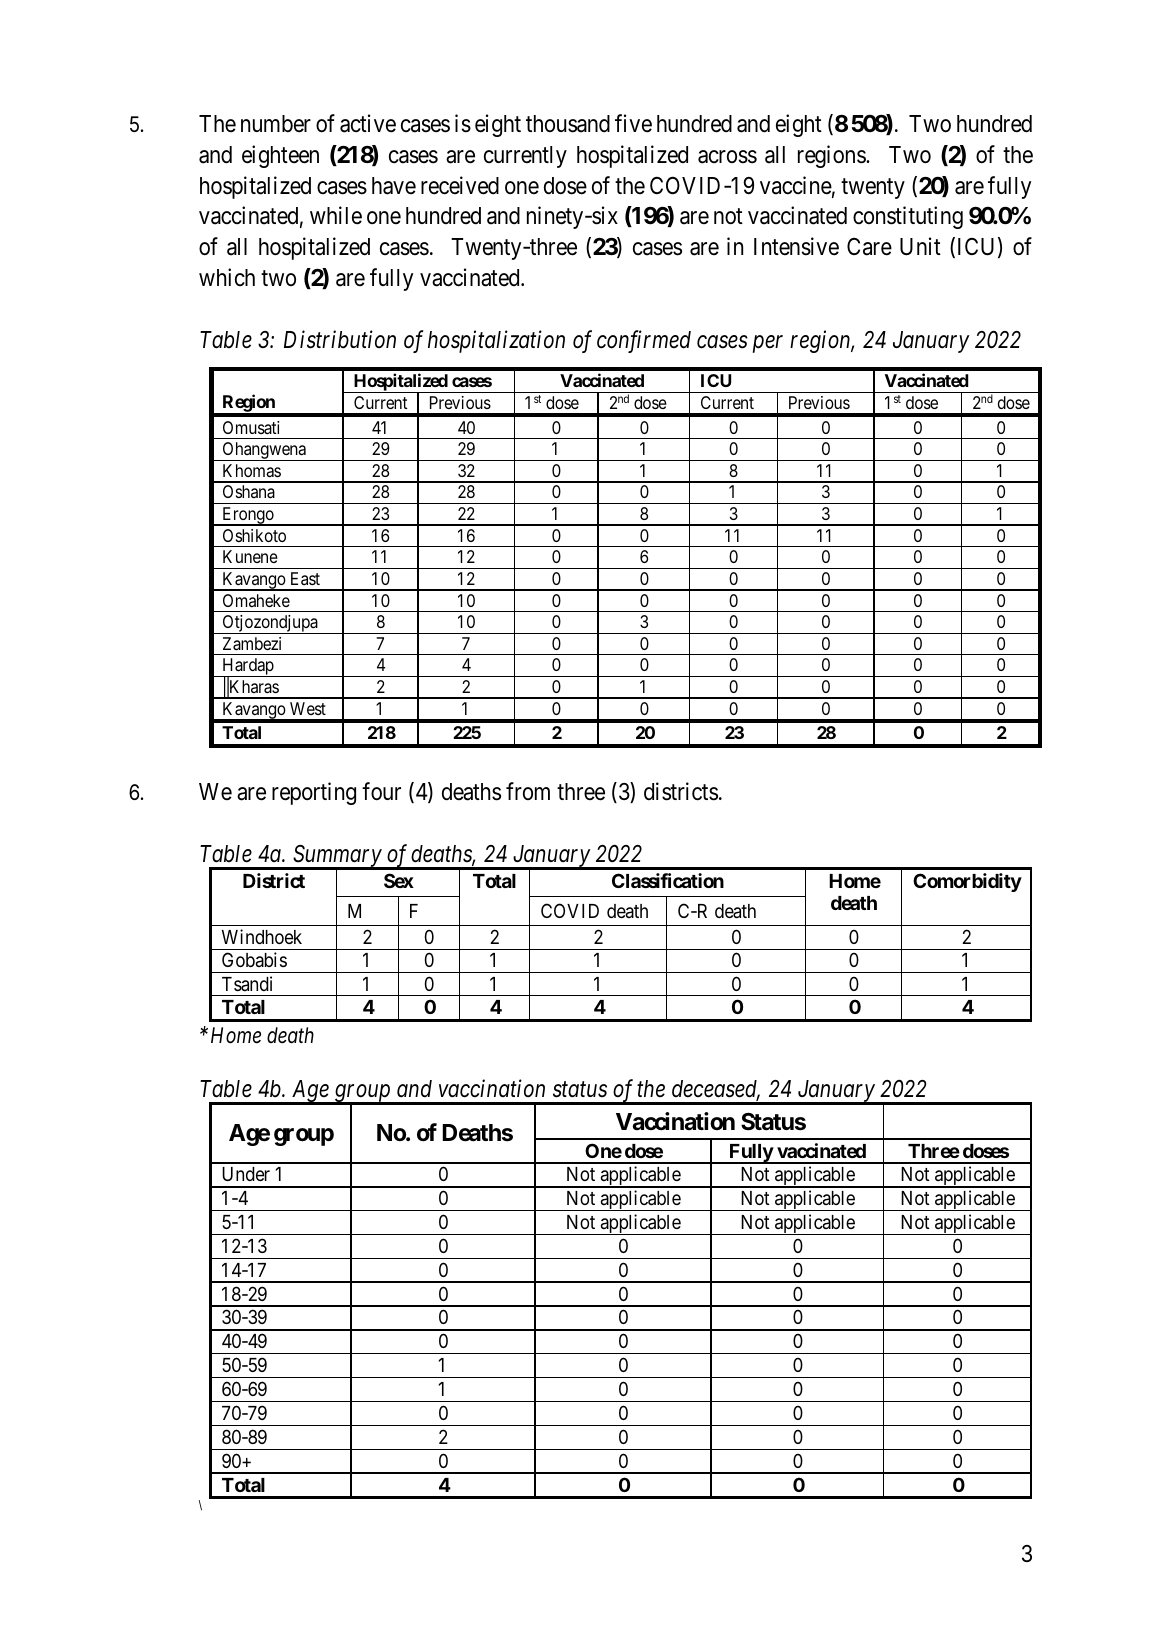 The image size is (1161, 1641). Describe the element at coordinates (908, 217) in the document. I see `constituting` at that location.
